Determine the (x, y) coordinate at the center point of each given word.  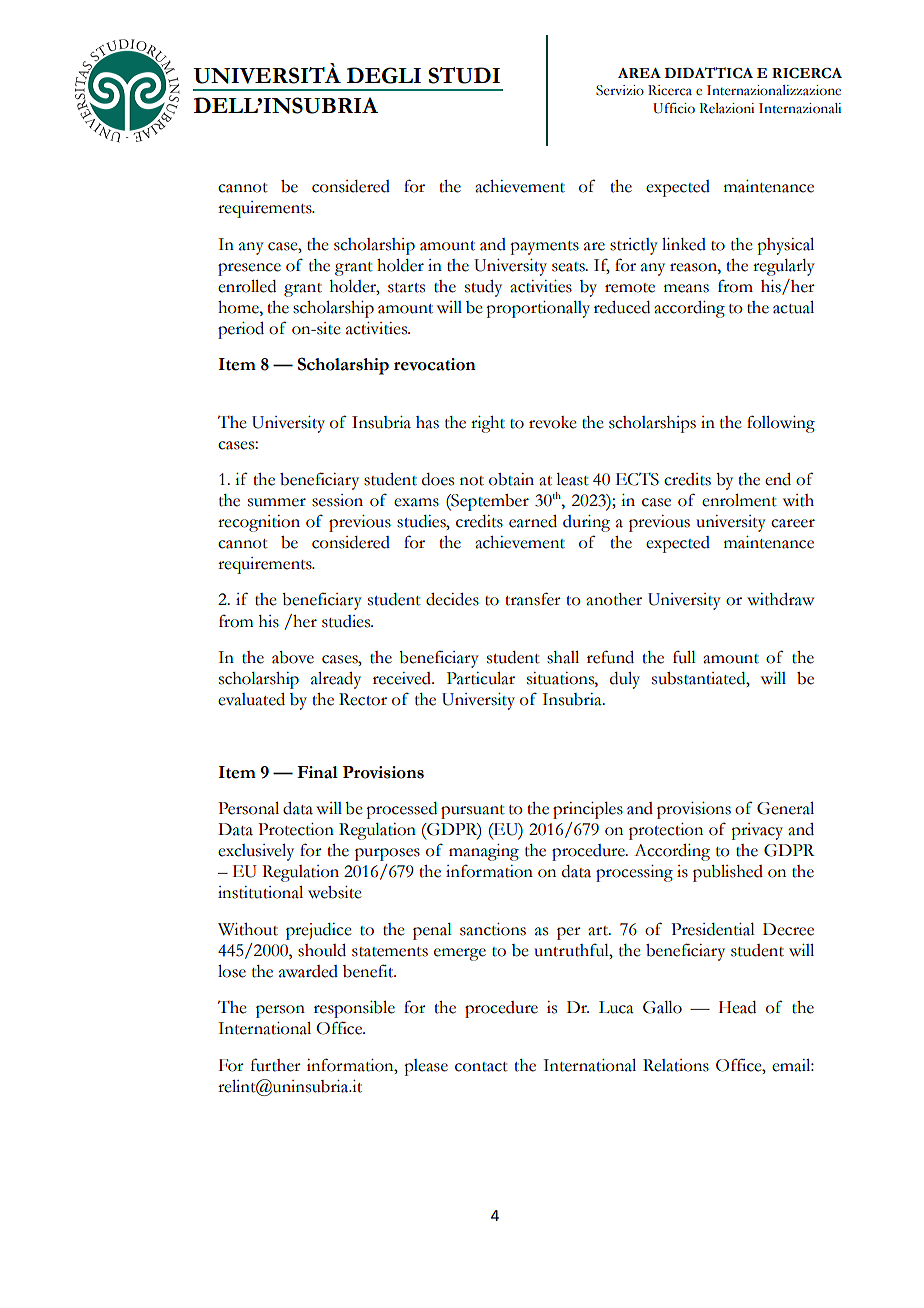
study (483, 288)
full (684, 657)
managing (484, 852)
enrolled (247, 286)
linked (684, 244)
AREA (639, 73)
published (728, 873)
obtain (511, 479)
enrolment (739, 500)
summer (277, 502)
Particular (481, 678)
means (686, 288)
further (276, 1065)
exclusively (256, 852)
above (293, 657)
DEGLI (384, 75)
